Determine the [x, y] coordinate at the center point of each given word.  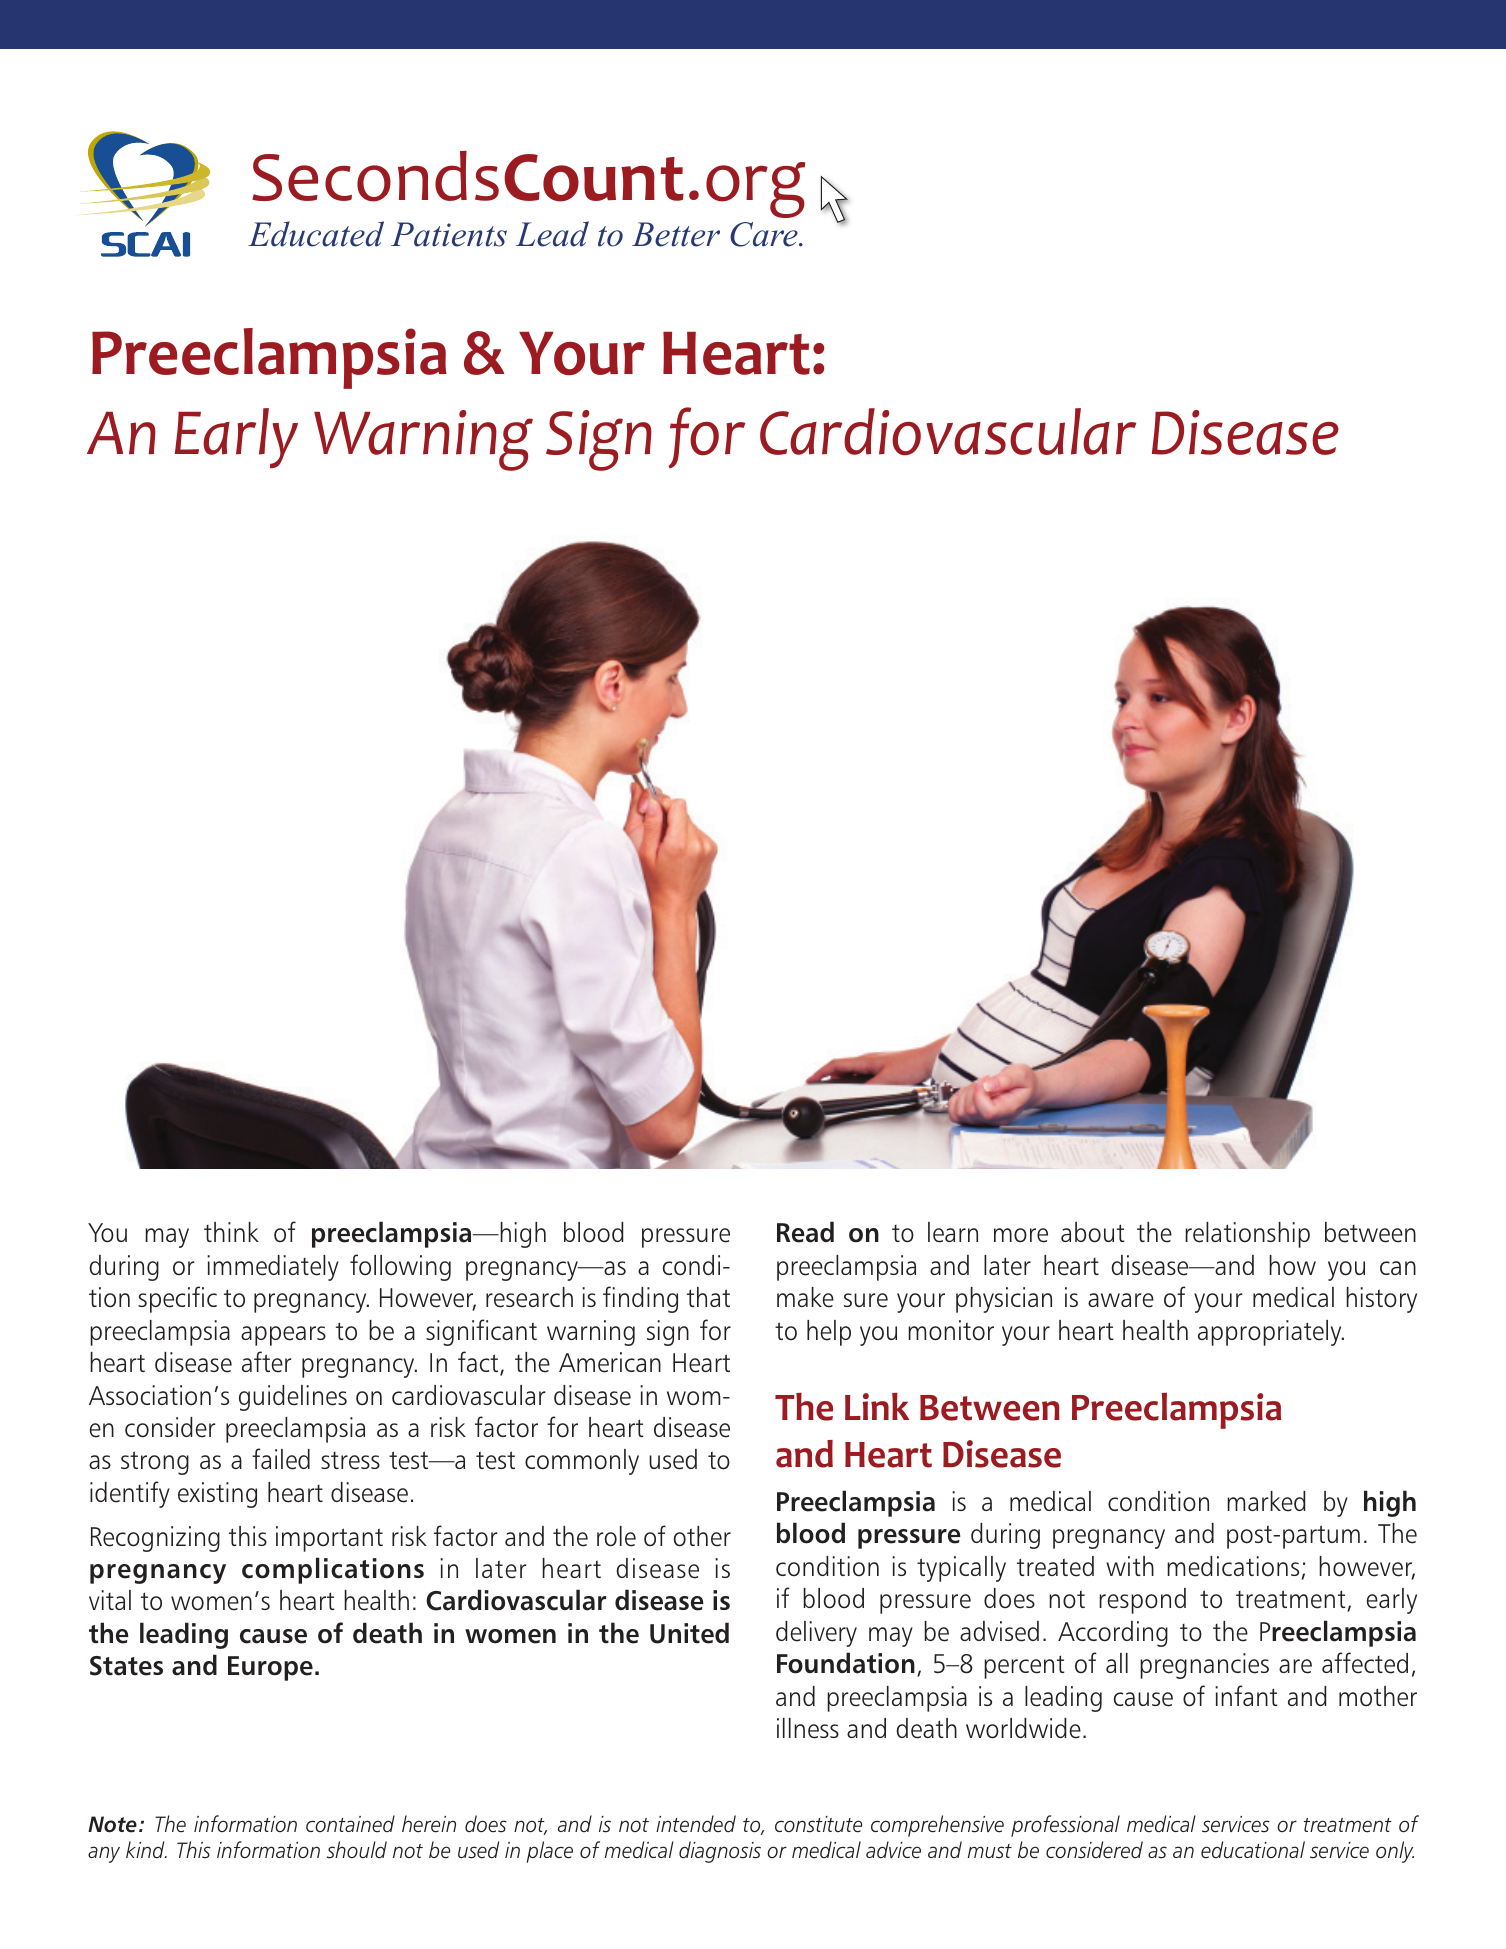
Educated [316, 234]
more [1021, 1235]
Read [805, 1232]
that [708, 1297]
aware [1121, 1300]
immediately [273, 1268]
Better [676, 234]
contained [350, 1824]
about [1093, 1232]
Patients [449, 234]
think [231, 1232]
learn [953, 1232]
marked [1266, 1501]
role [616, 1536]
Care [765, 234]
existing [217, 1495]
